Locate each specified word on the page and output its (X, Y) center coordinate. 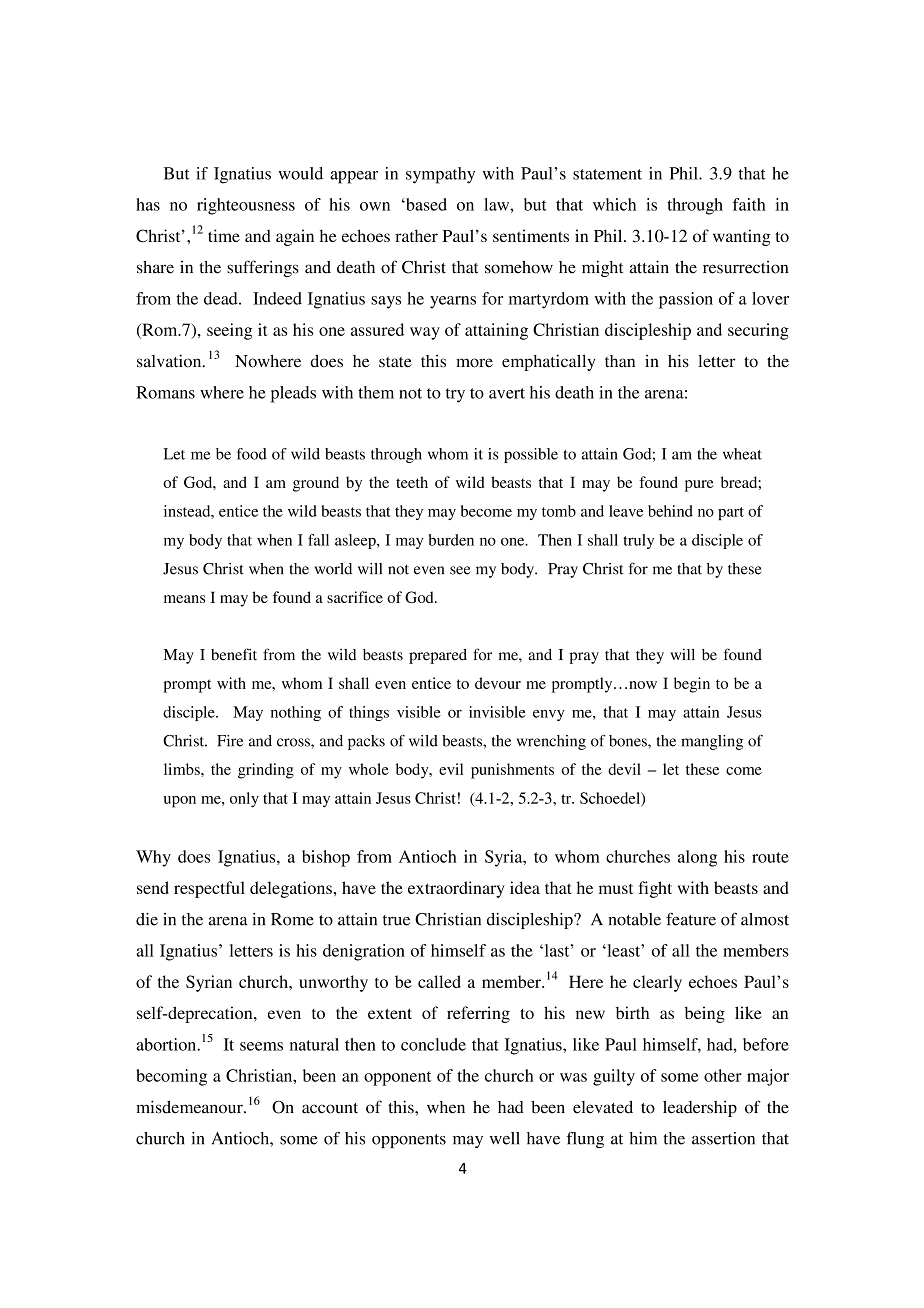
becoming (171, 1077)
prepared (438, 656)
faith (749, 204)
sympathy (440, 175)
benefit (234, 654)
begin (692, 685)
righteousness (246, 206)
